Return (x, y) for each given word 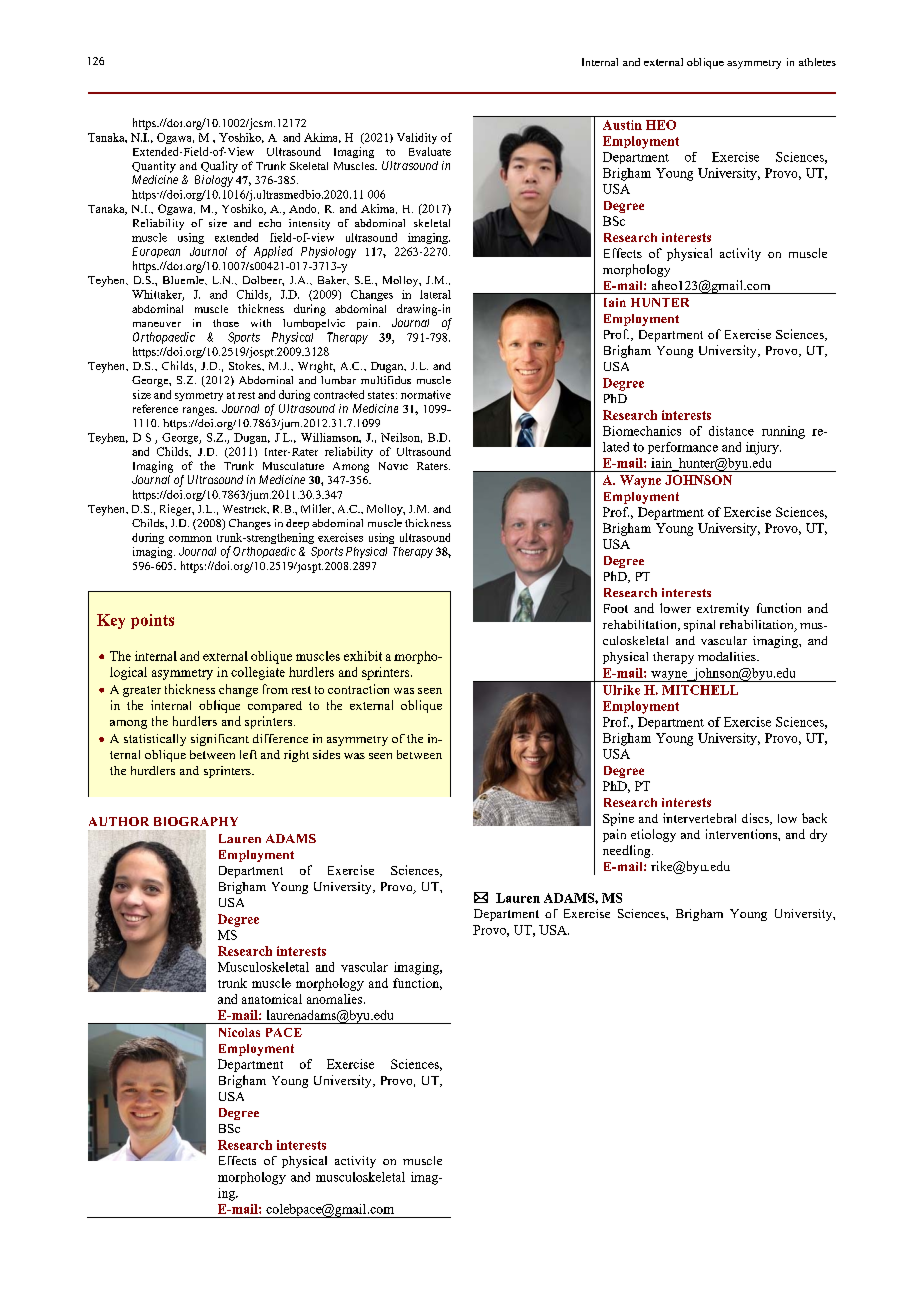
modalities (728, 656)
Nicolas (239, 1032)
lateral (435, 294)
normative (426, 394)
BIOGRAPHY (196, 821)
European (156, 252)
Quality (219, 167)
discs (756, 819)
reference (155, 408)
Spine (618, 819)
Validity (417, 138)
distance (731, 431)
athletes (817, 62)
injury (763, 448)
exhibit (363, 656)
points (152, 621)
